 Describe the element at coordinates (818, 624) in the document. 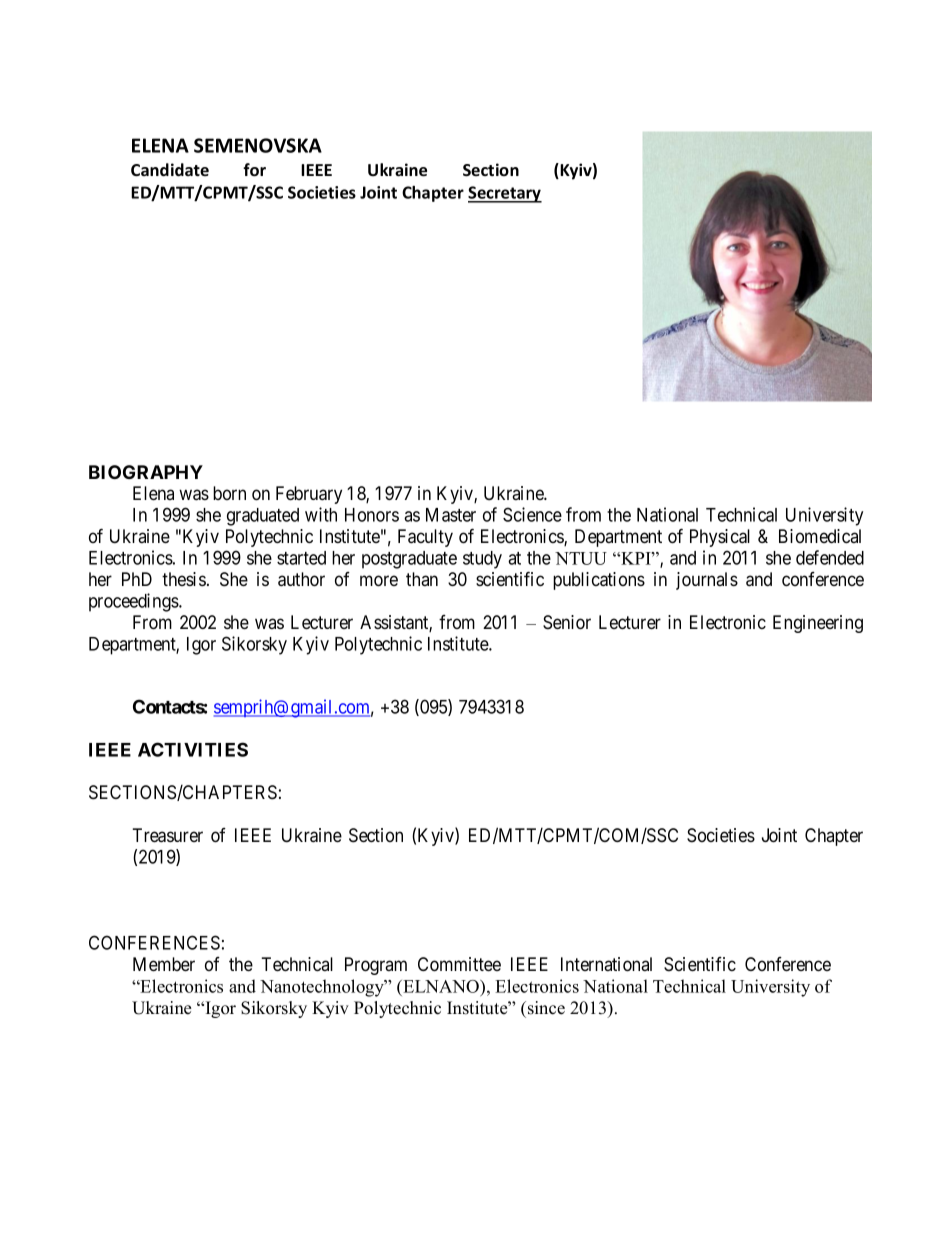

I see `Engineering` at that location.
